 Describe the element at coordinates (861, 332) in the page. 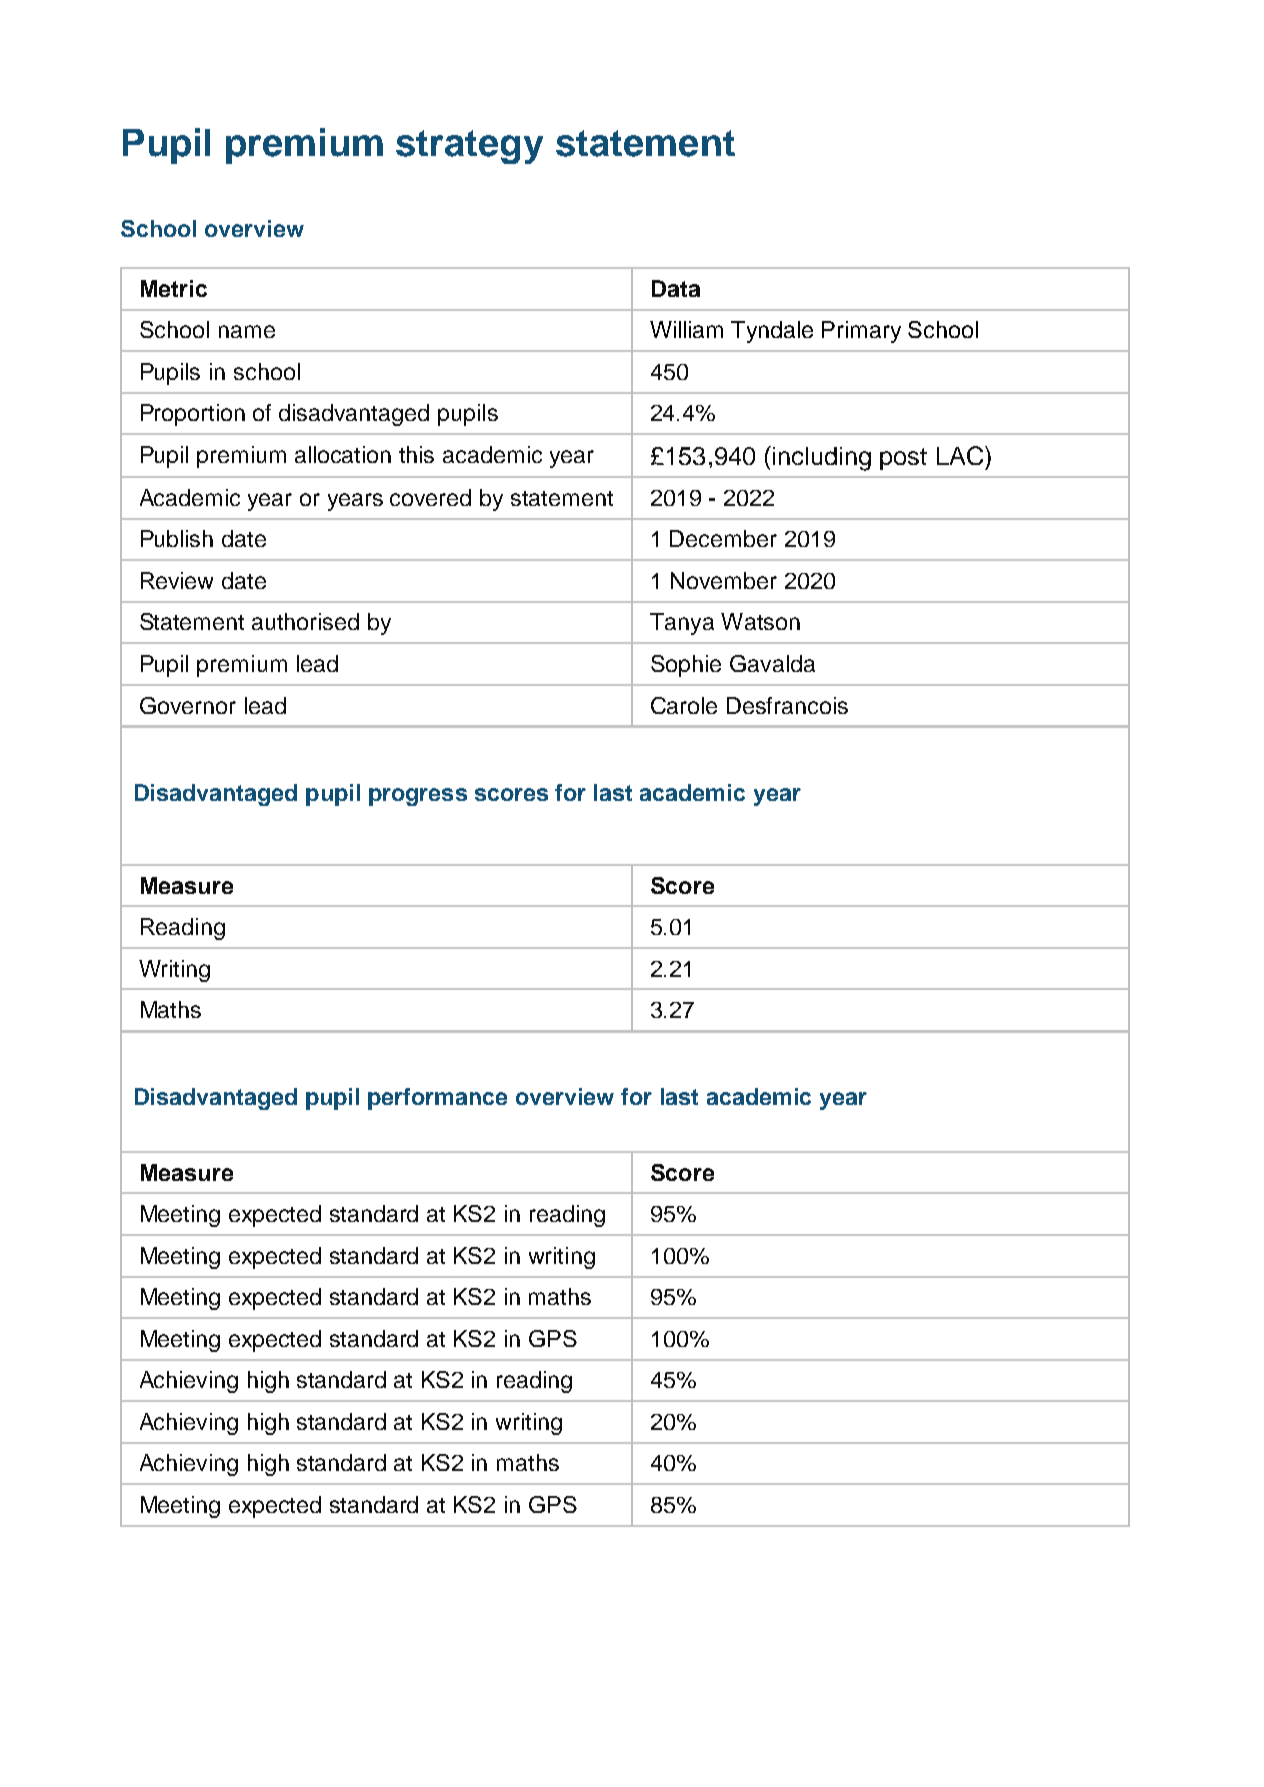

I see `Primary` at that location.
